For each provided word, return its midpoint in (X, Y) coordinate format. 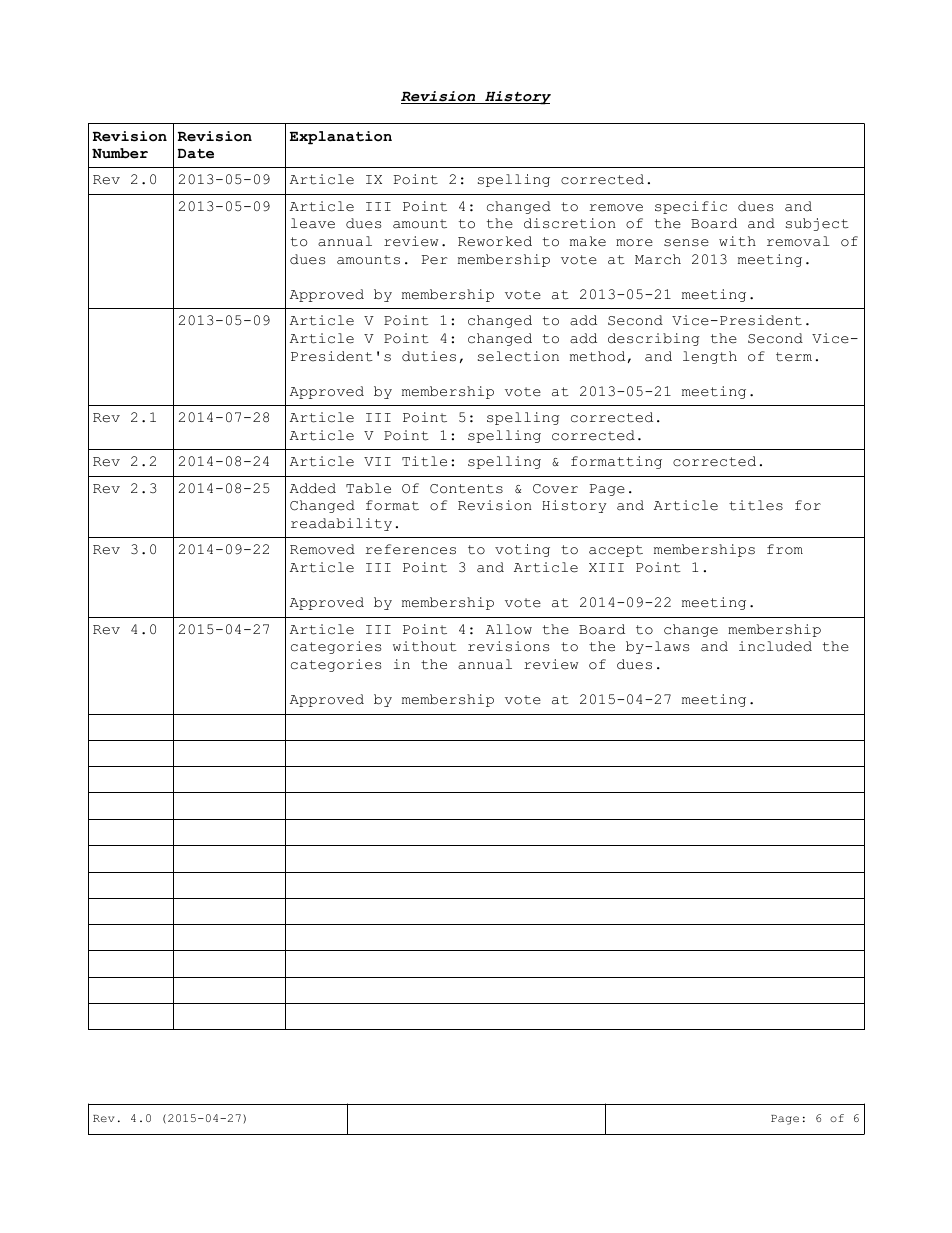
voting (522, 550)
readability (341, 524)
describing (654, 339)
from (785, 549)
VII (377, 461)
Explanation (341, 138)
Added (313, 488)
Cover (555, 489)
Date (196, 154)
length (710, 357)
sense (686, 243)
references (410, 549)
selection (518, 356)
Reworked (495, 241)
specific (691, 207)
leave (313, 223)
